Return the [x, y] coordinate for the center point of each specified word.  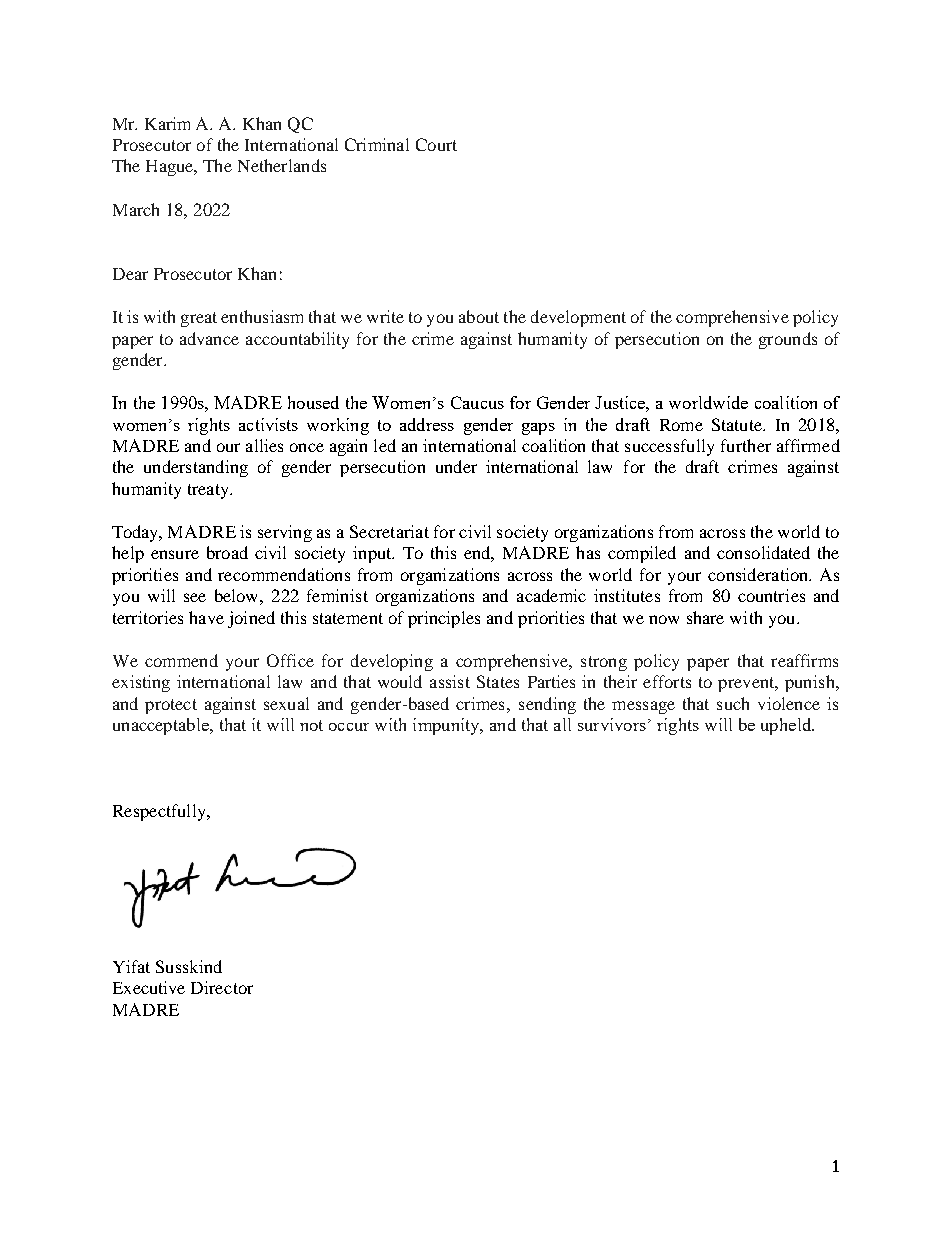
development [578, 318]
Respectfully [160, 812]
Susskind [189, 966]
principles [444, 619]
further [746, 445]
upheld [787, 726]
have [206, 617]
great [199, 319]
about [479, 316]
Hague [171, 168]
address [427, 424]
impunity [447, 726]
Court [436, 144]
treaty [209, 491]
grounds [788, 340]
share [705, 617]
